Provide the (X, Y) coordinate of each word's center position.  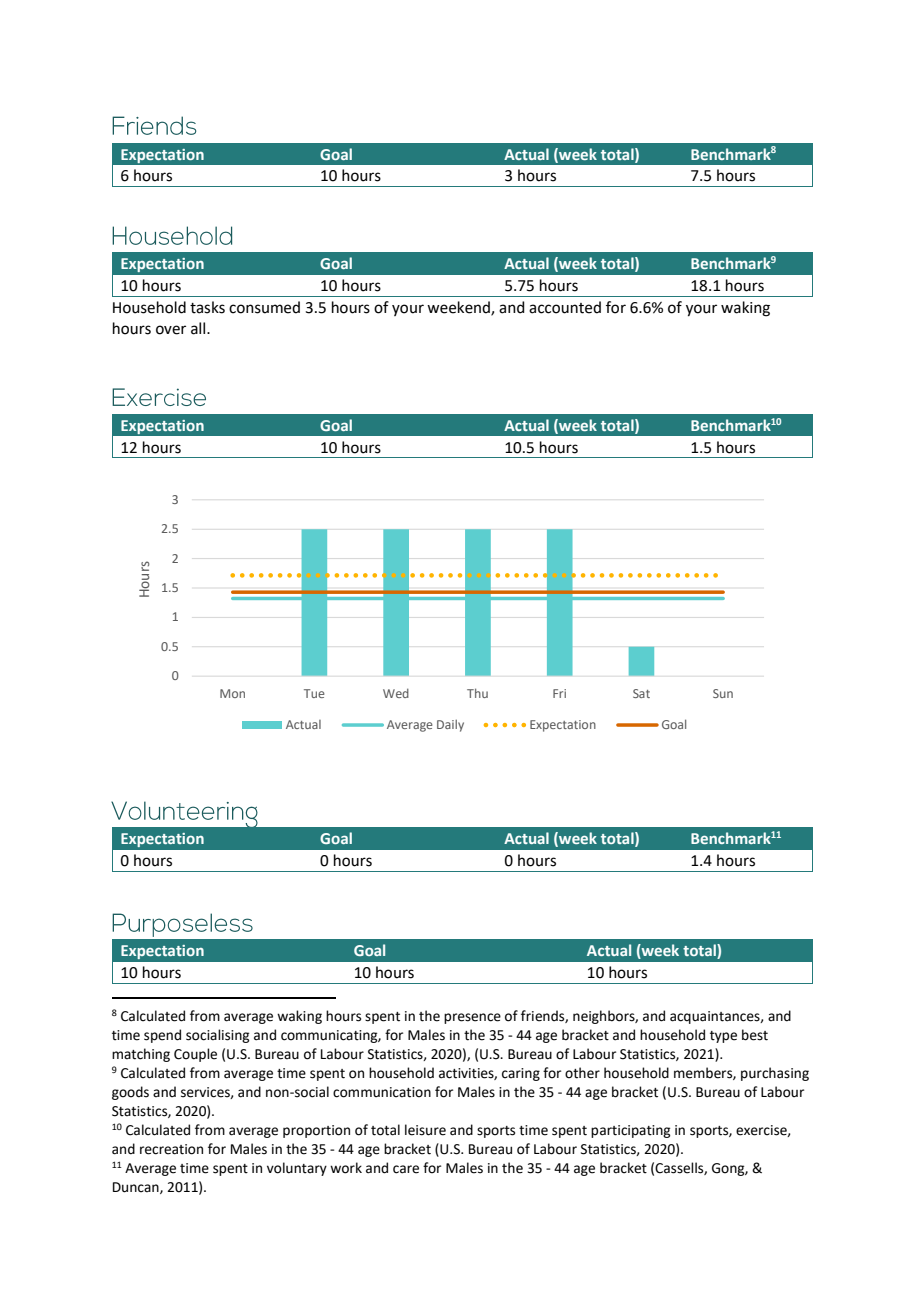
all (199, 328)
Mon (232, 693)
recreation (171, 1149)
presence (472, 1018)
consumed (264, 307)
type (723, 1037)
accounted (565, 307)
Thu (477, 693)
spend (162, 1036)
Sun (723, 693)
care (406, 1169)
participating (630, 1131)
